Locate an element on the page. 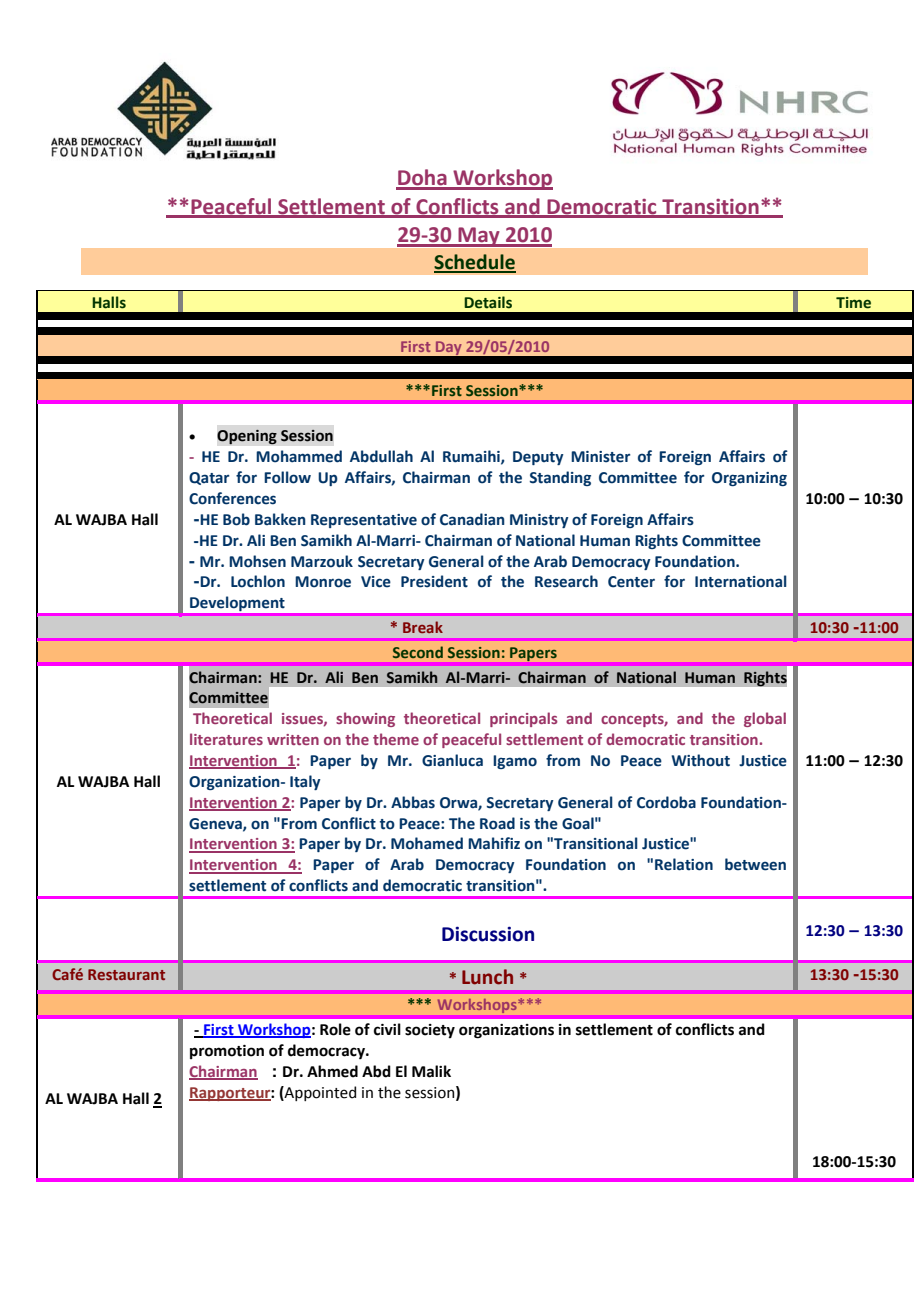 The image size is (924, 1308). society is located at coordinates (430, 1031).
